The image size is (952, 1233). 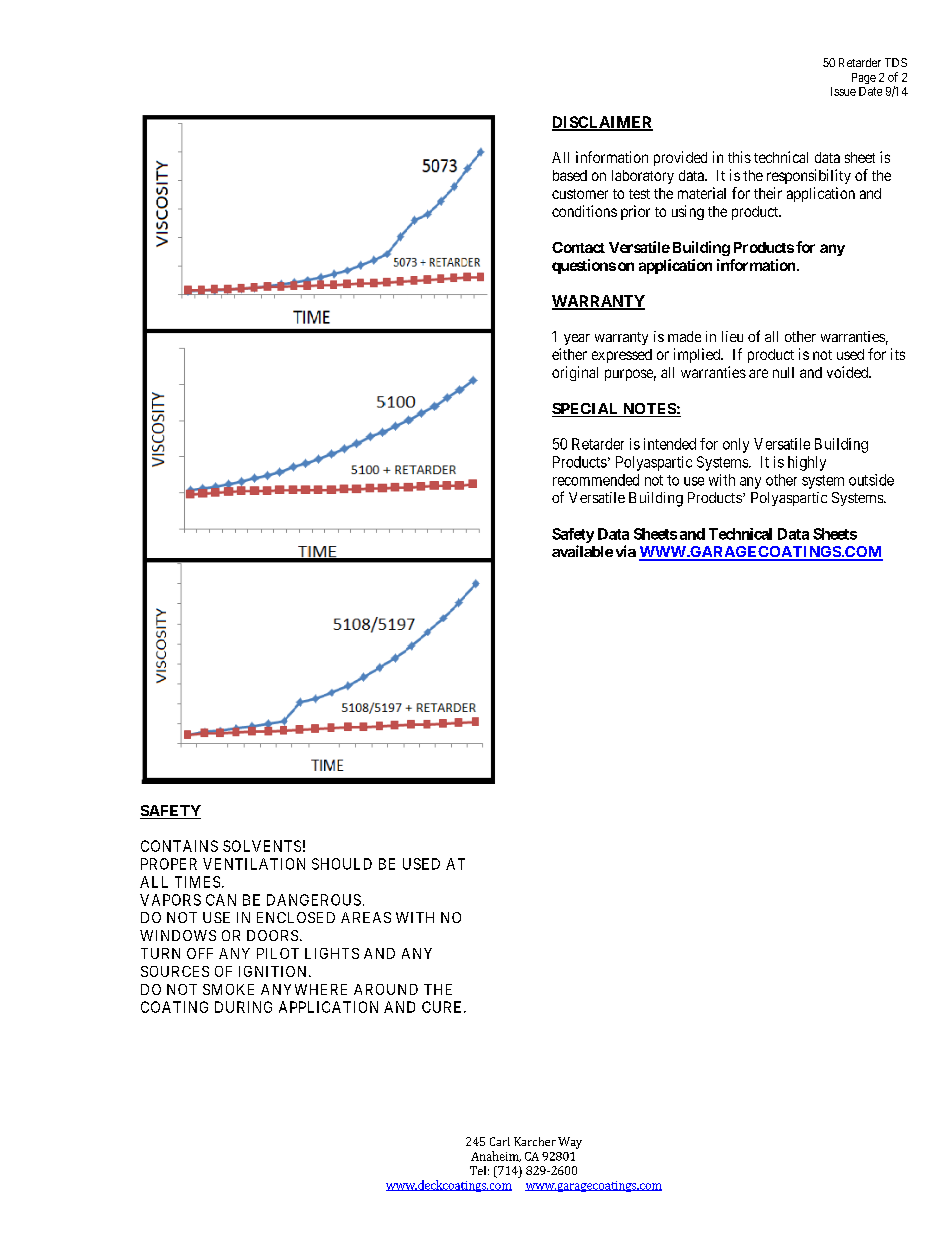 What do you see at coordinates (602, 123) in the page?
I see `DISCLAIMER` at bounding box center [602, 123].
